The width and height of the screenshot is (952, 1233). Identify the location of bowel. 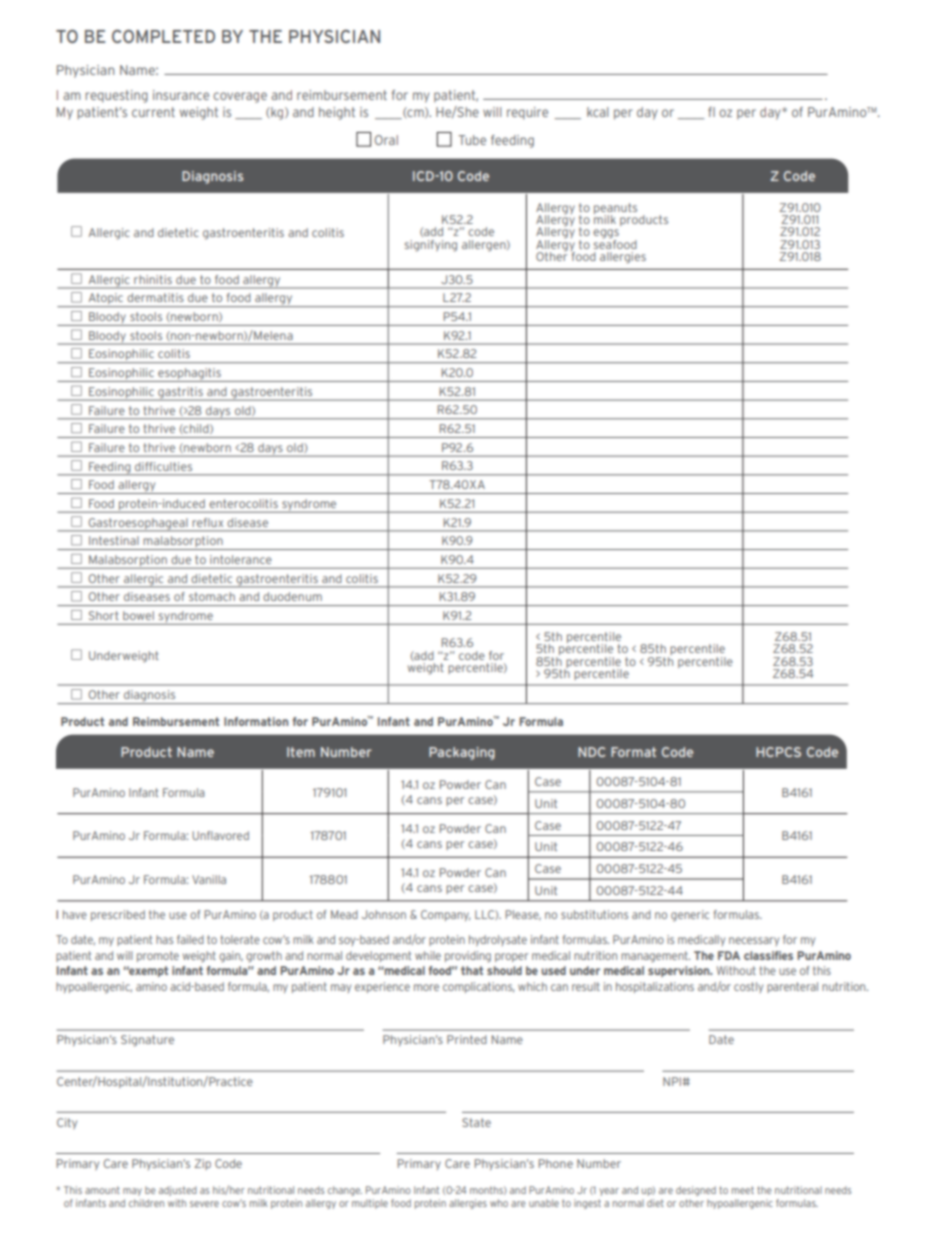
(138, 615).
